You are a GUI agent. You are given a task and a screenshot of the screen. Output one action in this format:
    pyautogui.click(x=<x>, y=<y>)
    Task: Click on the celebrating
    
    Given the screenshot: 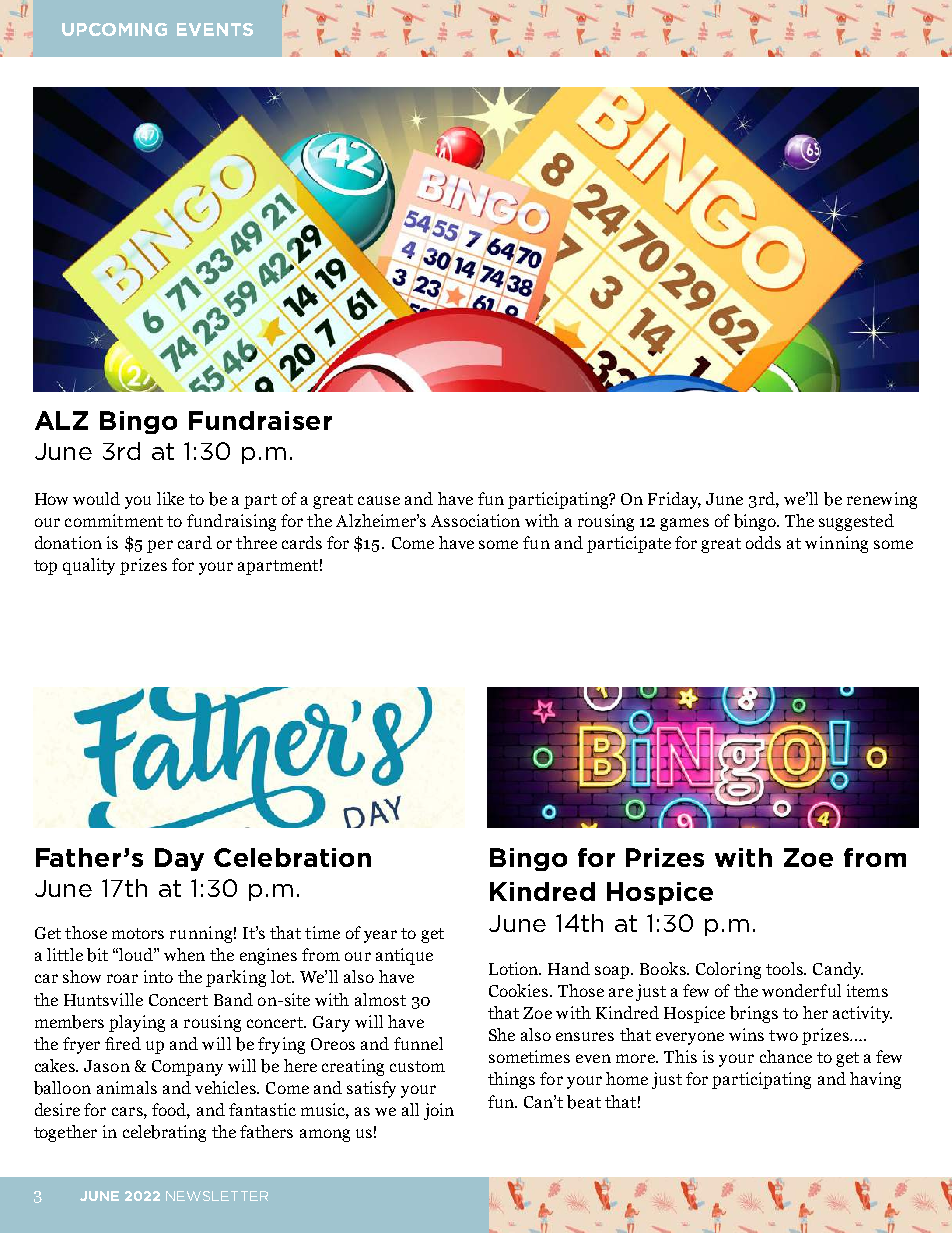 What is the action you would take?
    pyautogui.click(x=164, y=1133)
